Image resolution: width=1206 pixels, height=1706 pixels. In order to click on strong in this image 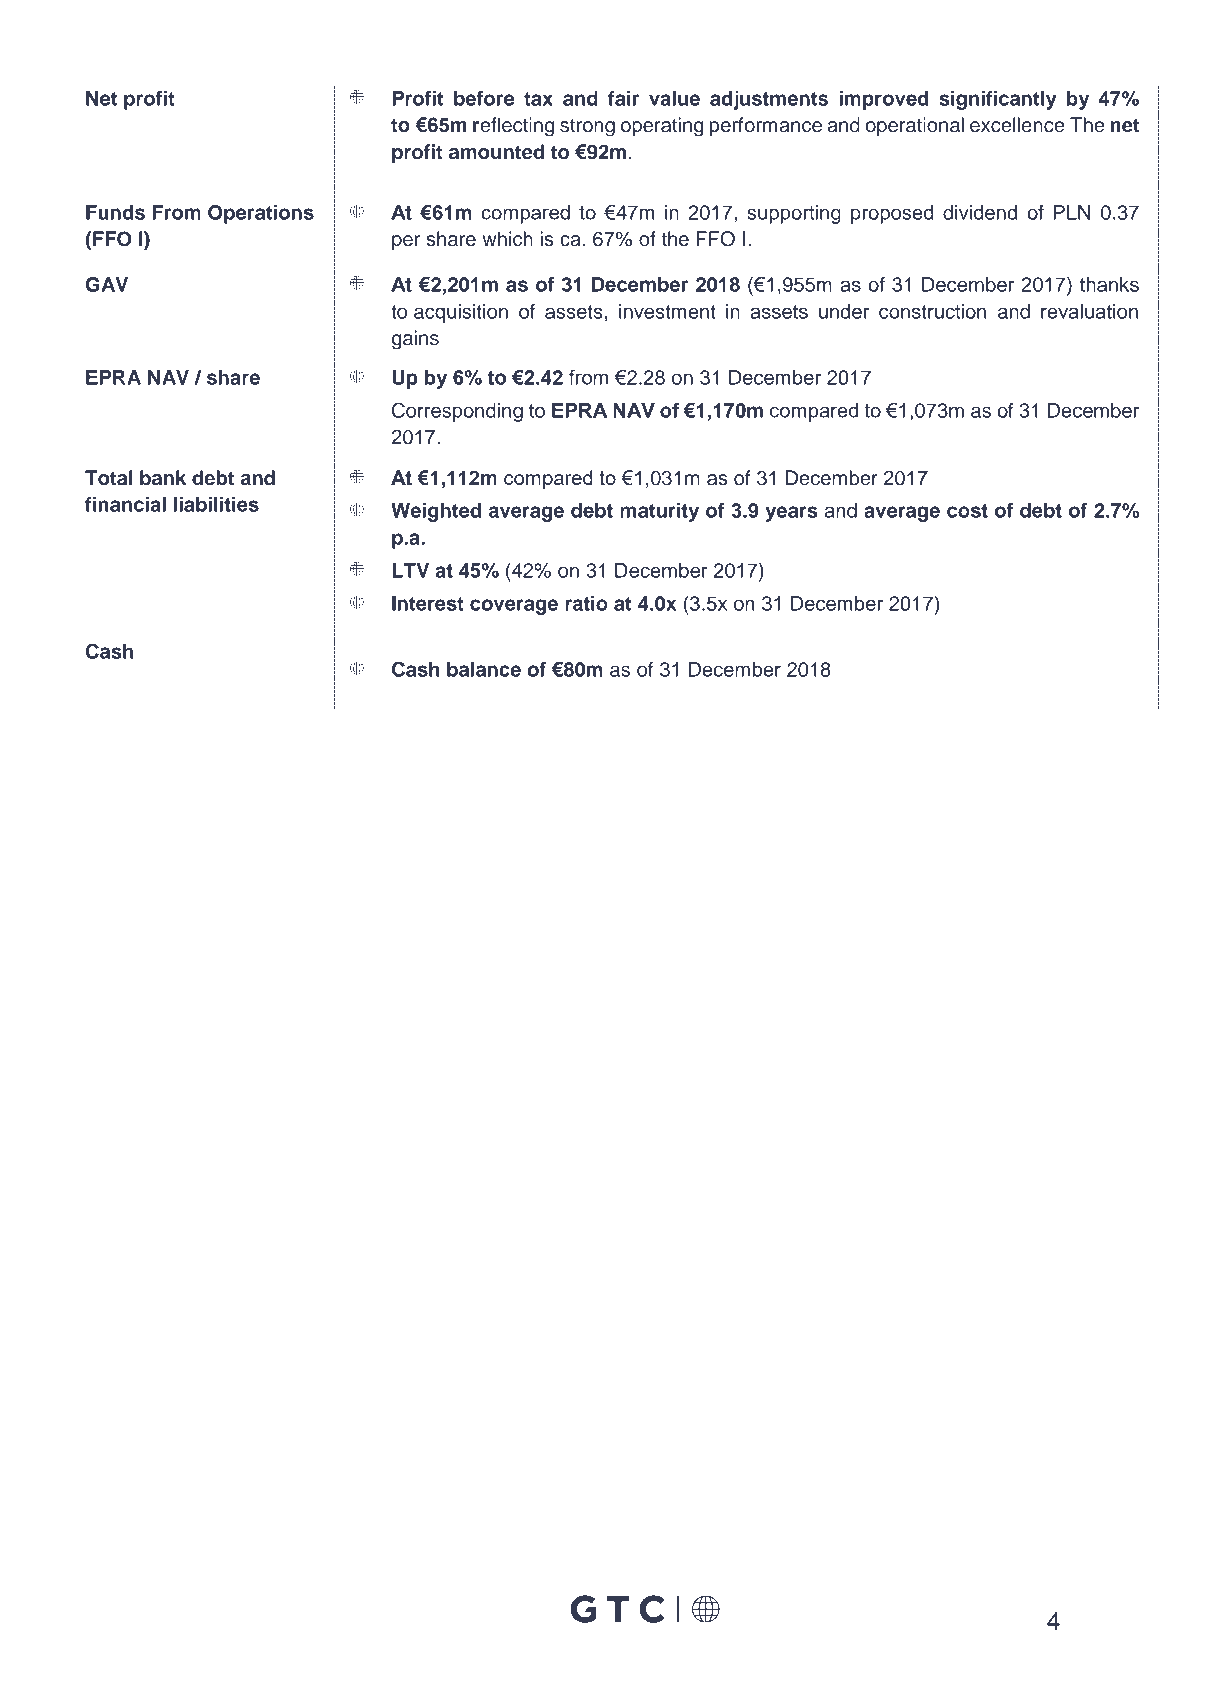, I will do `click(587, 128)`.
